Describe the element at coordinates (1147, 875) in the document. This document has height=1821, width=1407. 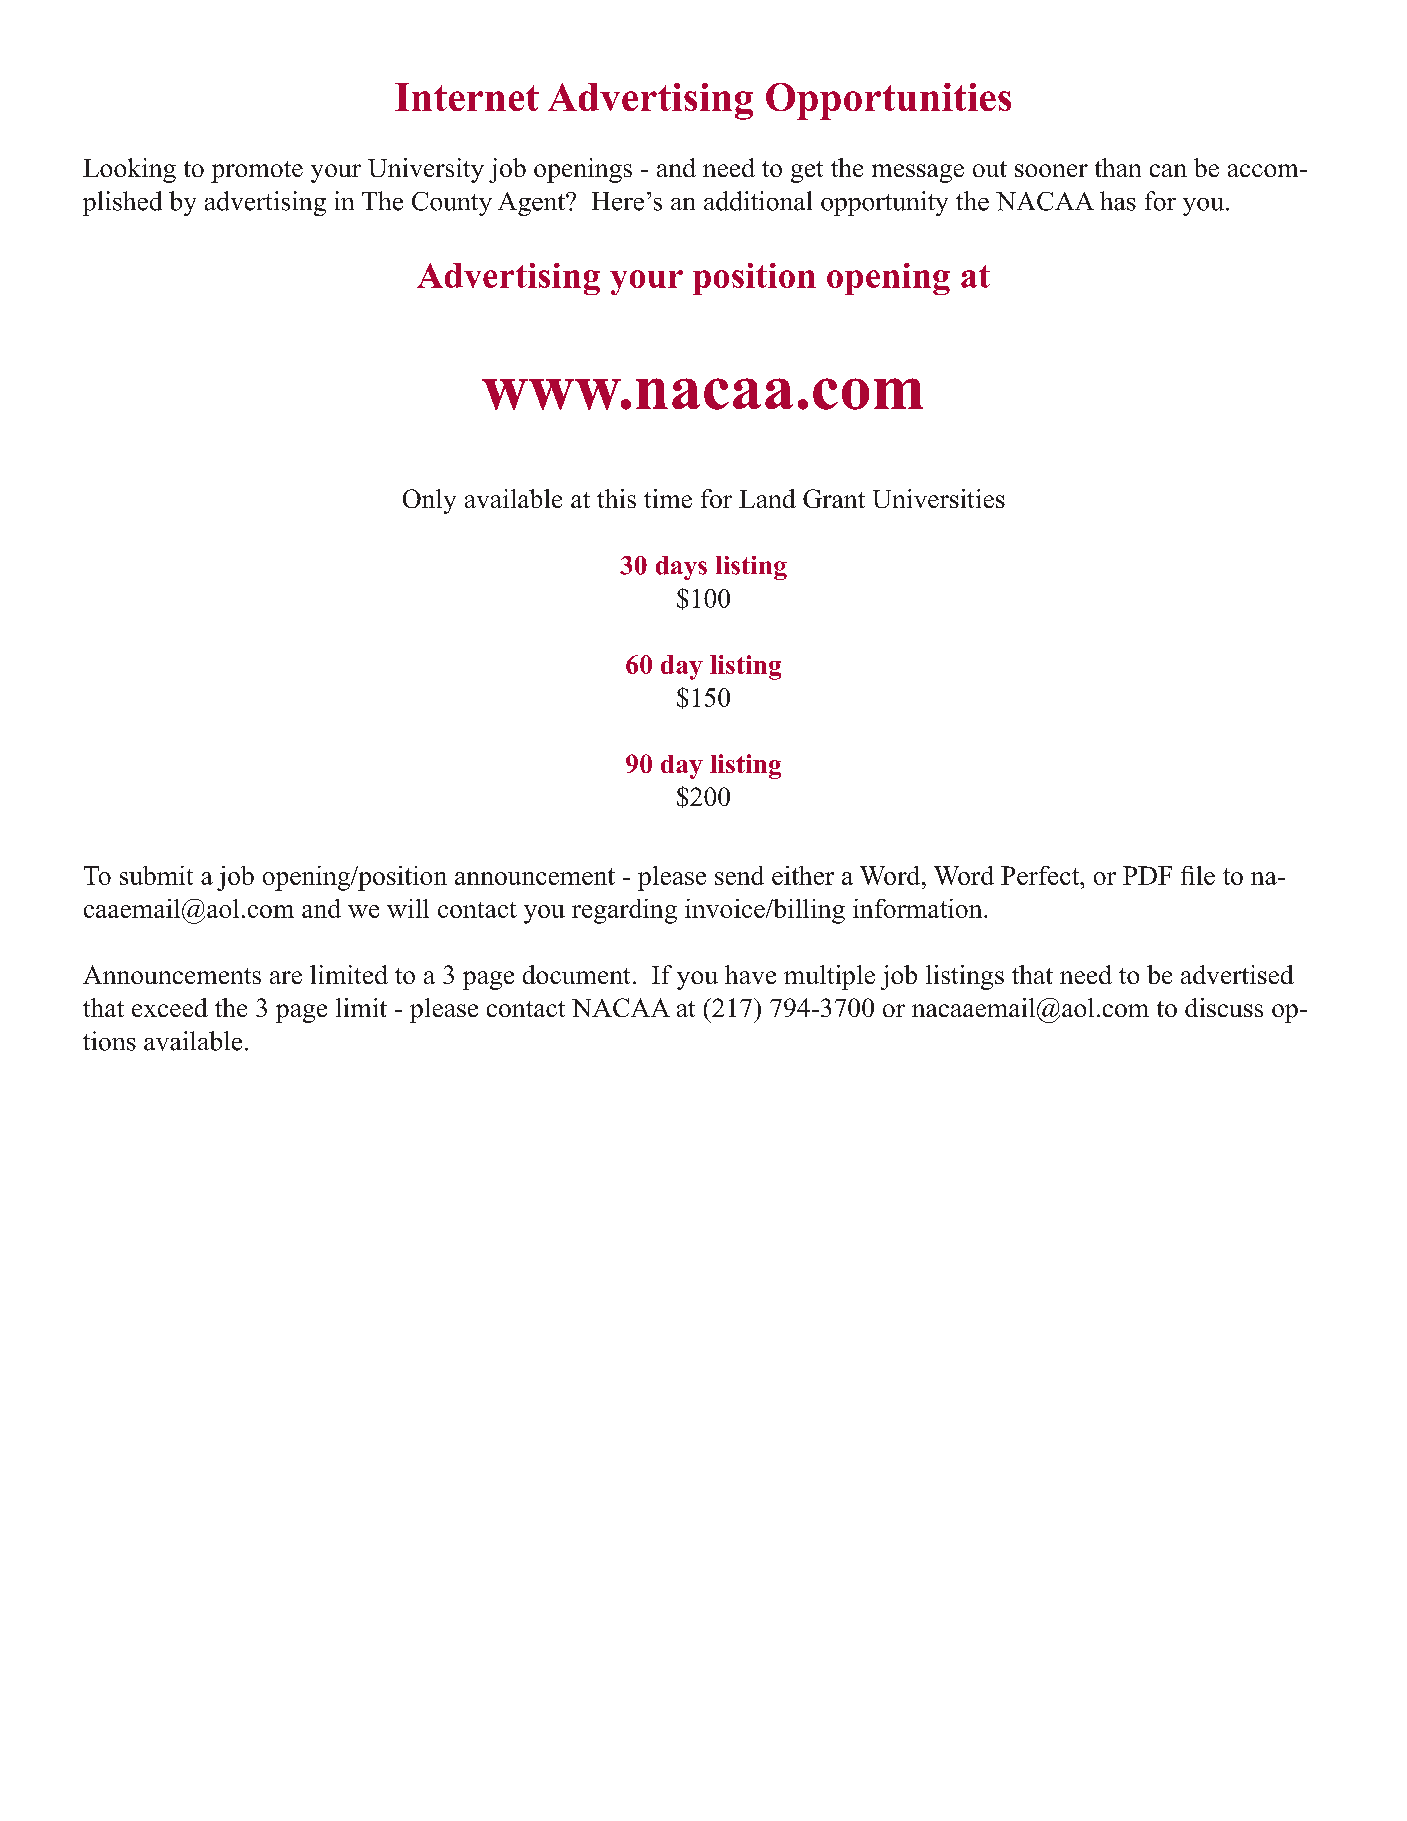
I see `PDF` at that location.
